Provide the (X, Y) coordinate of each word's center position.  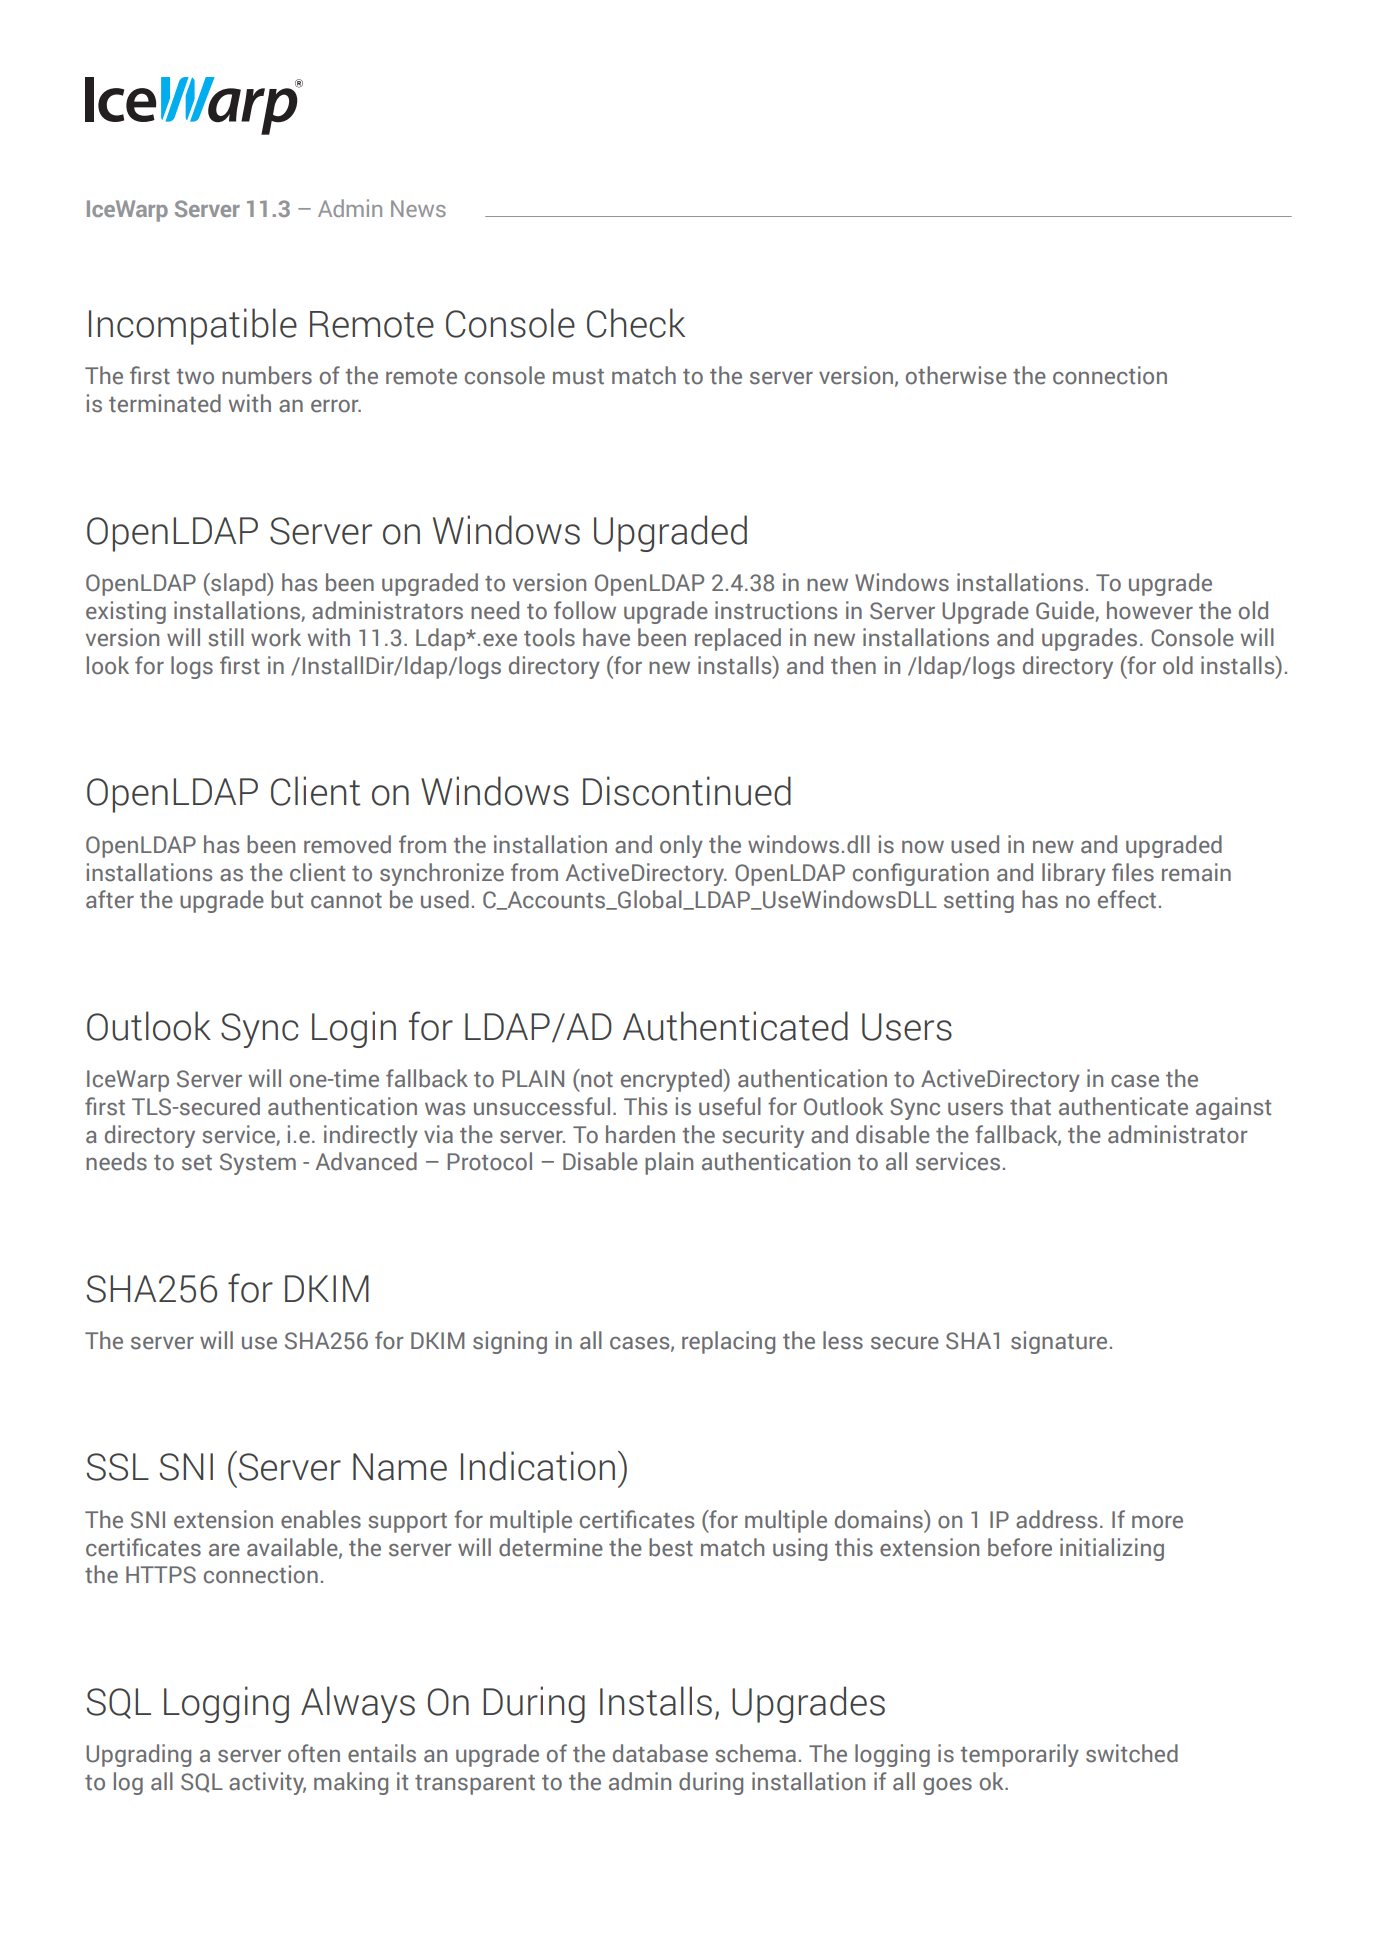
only (681, 846)
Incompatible (193, 326)
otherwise (956, 375)
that (1030, 1106)
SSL (117, 1467)
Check (636, 323)
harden (640, 1134)
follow (585, 610)
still (226, 637)
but (287, 899)
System (258, 1164)
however (1150, 610)
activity (267, 1783)
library (1074, 874)
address (1056, 1519)
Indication (538, 1466)
